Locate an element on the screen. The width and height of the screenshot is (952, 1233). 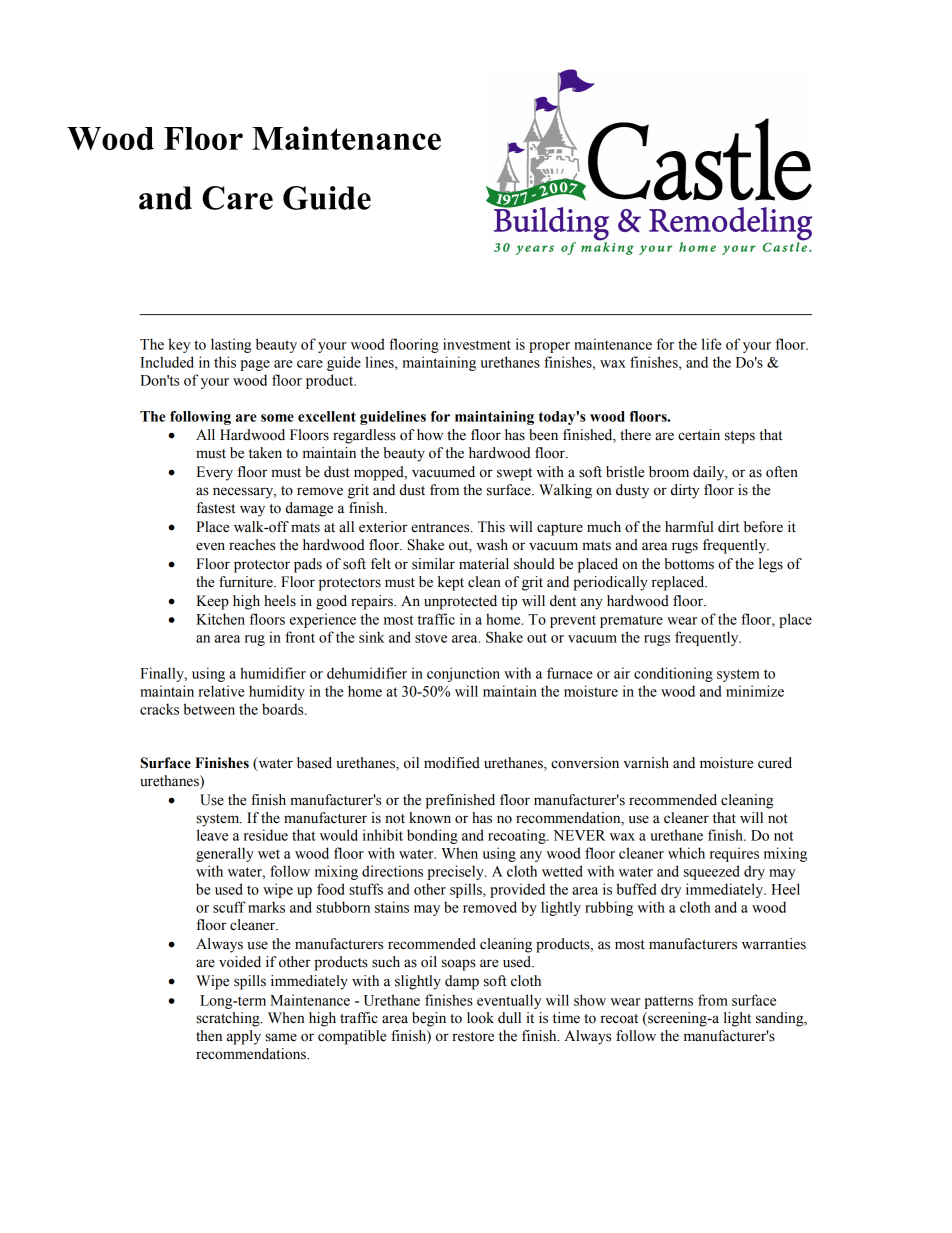
look is located at coordinates (480, 1018).
